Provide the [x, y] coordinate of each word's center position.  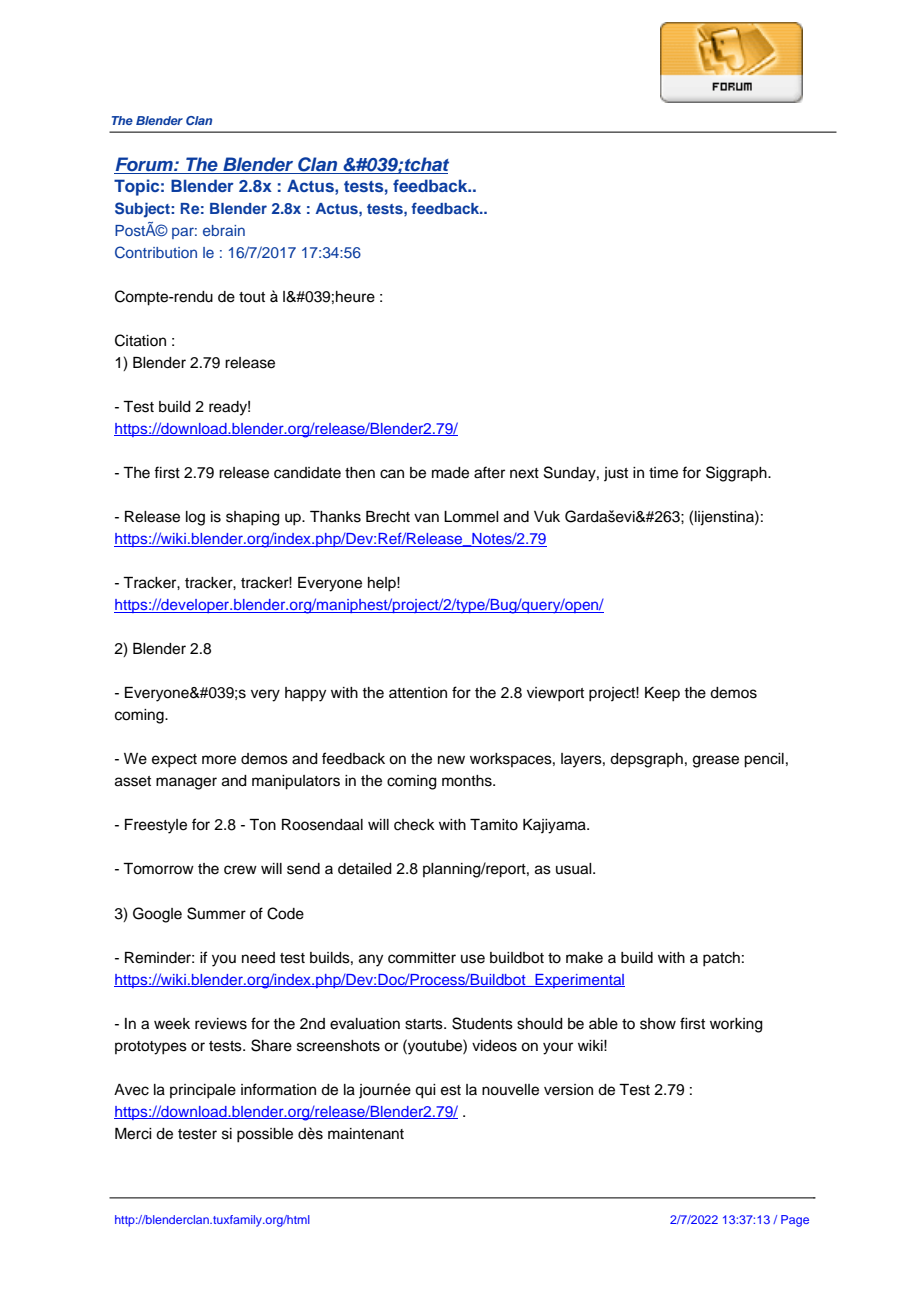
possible [265, 1135]
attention [418, 693]
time [663, 473]
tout [252, 297]
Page [795, 1221]
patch [721, 959]
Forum [145, 164]
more [219, 760]
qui [425, 1091]
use [473, 959]
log [195, 518]
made [450, 473]
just [616, 474]
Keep [662, 694]
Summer [216, 913]
